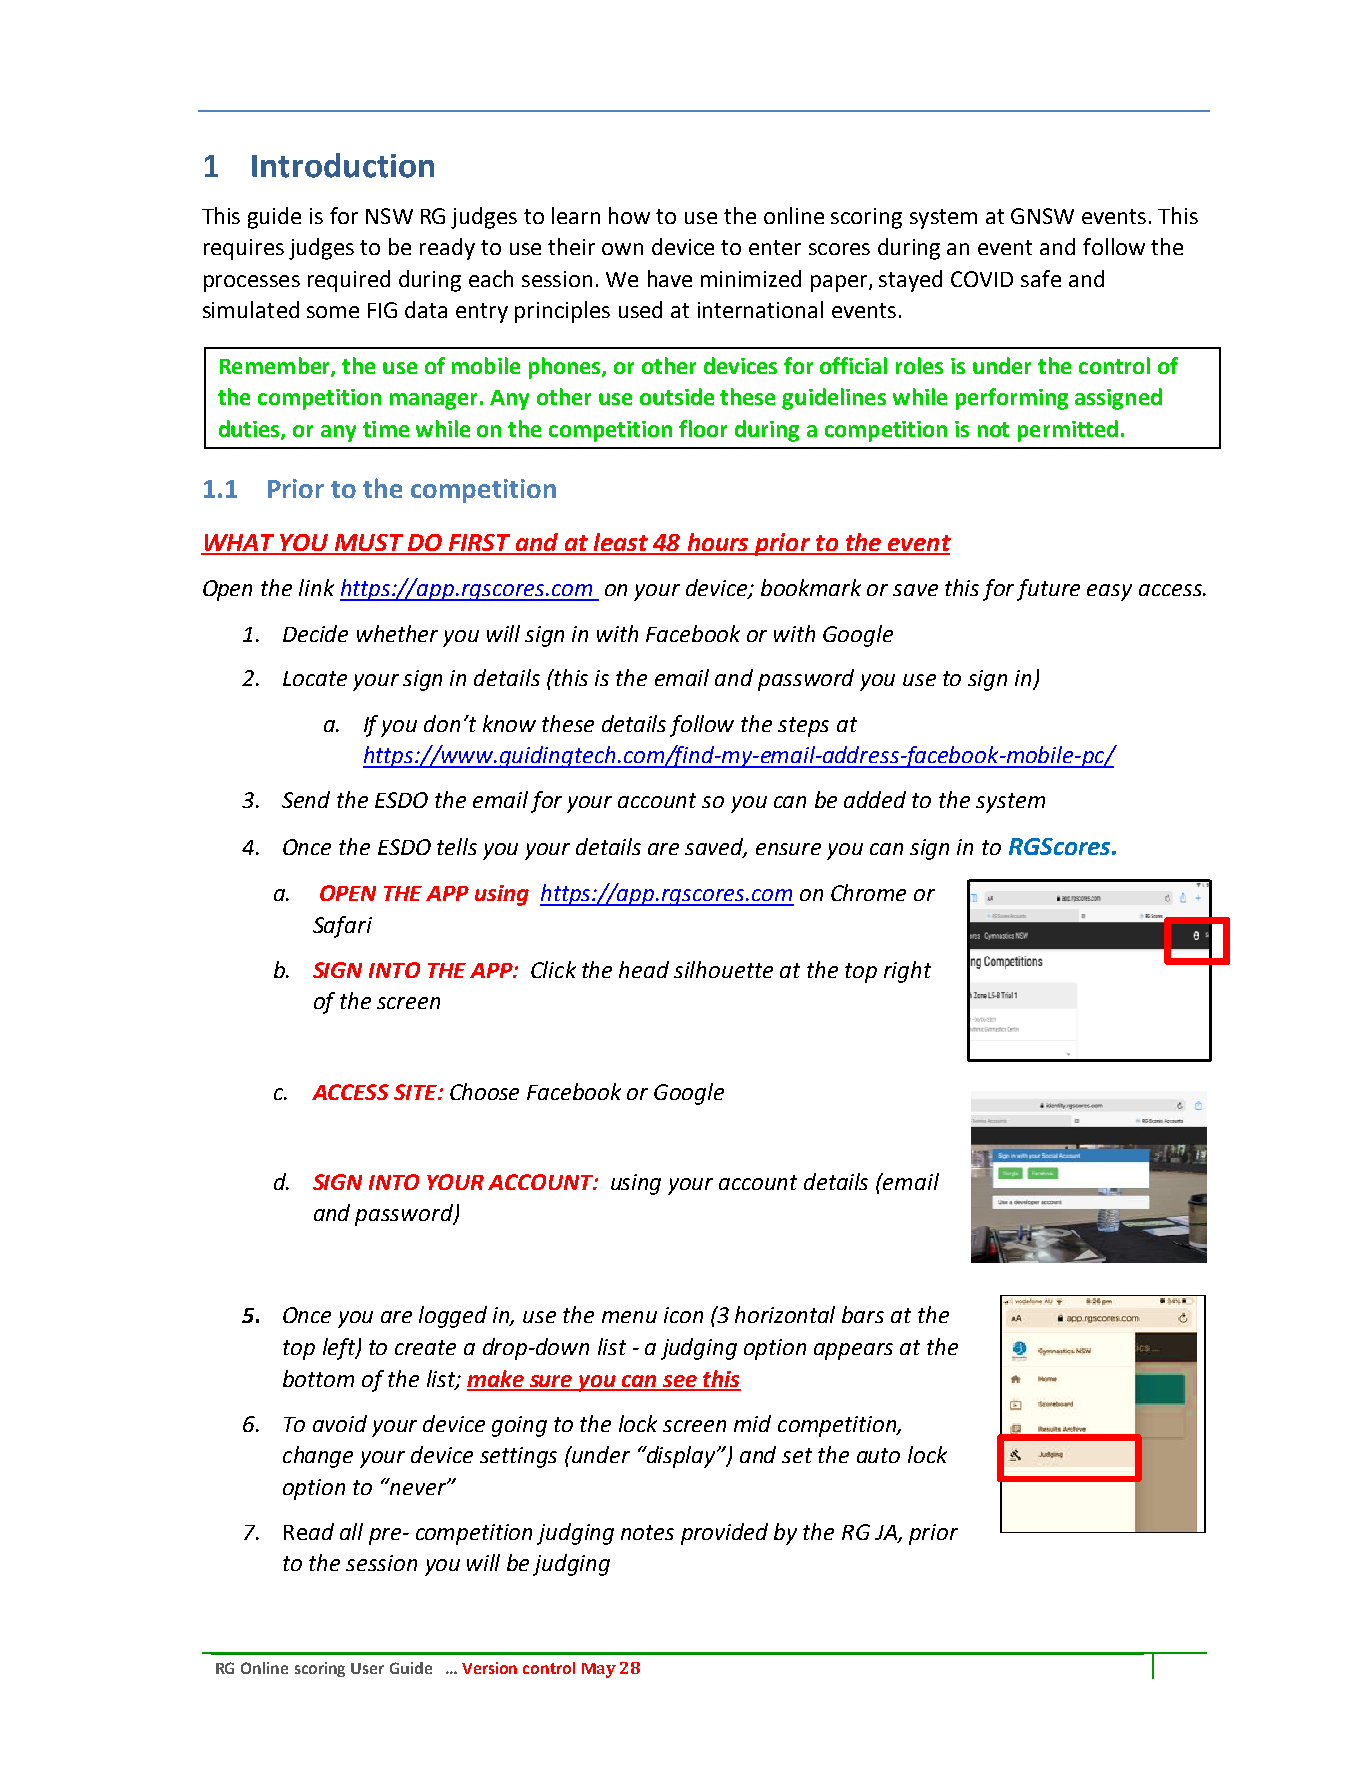  What do you see at coordinates (907, 972) in the document?
I see `right` at bounding box center [907, 972].
